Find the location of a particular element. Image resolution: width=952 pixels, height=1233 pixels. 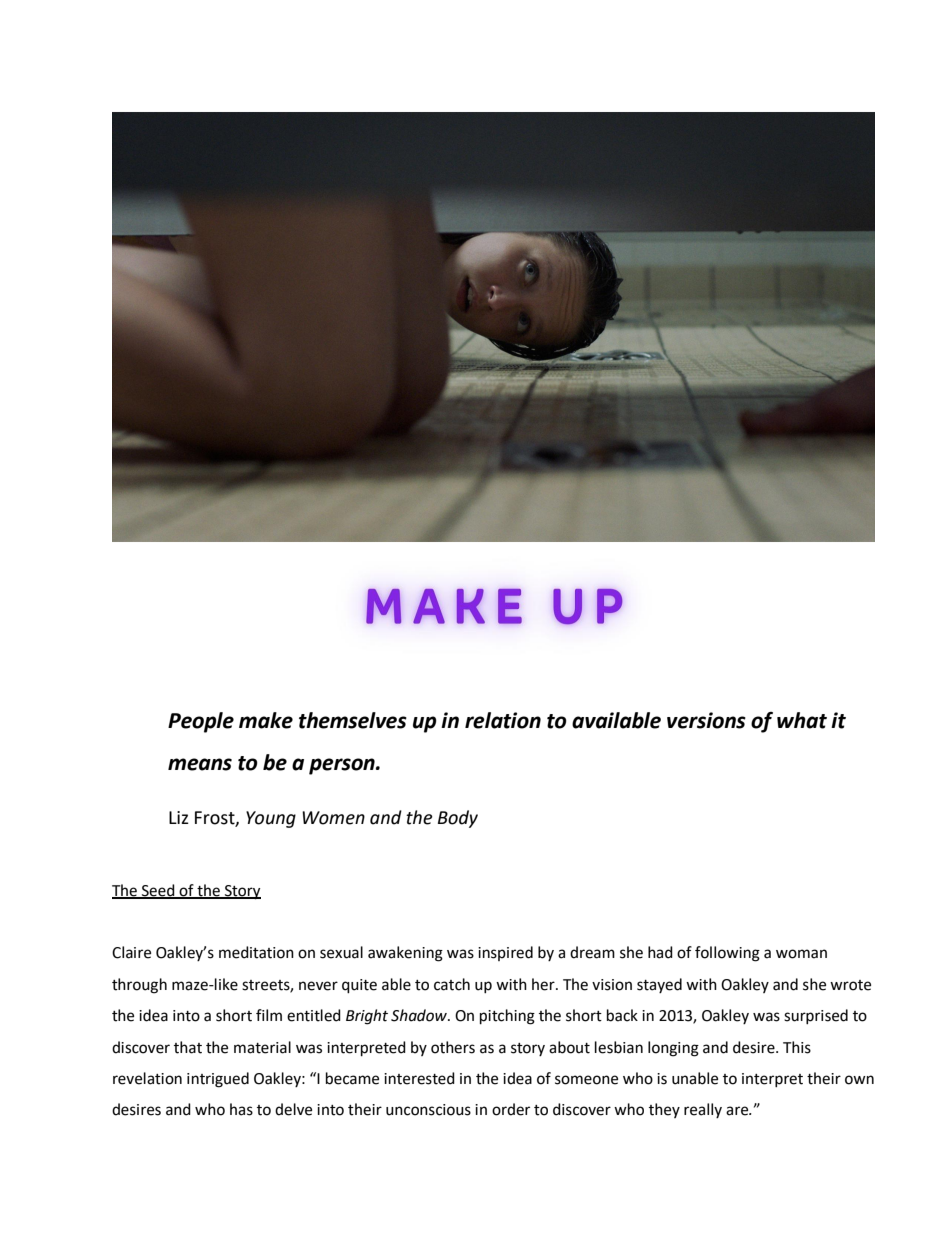

woman is located at coordinates (801, 954).
